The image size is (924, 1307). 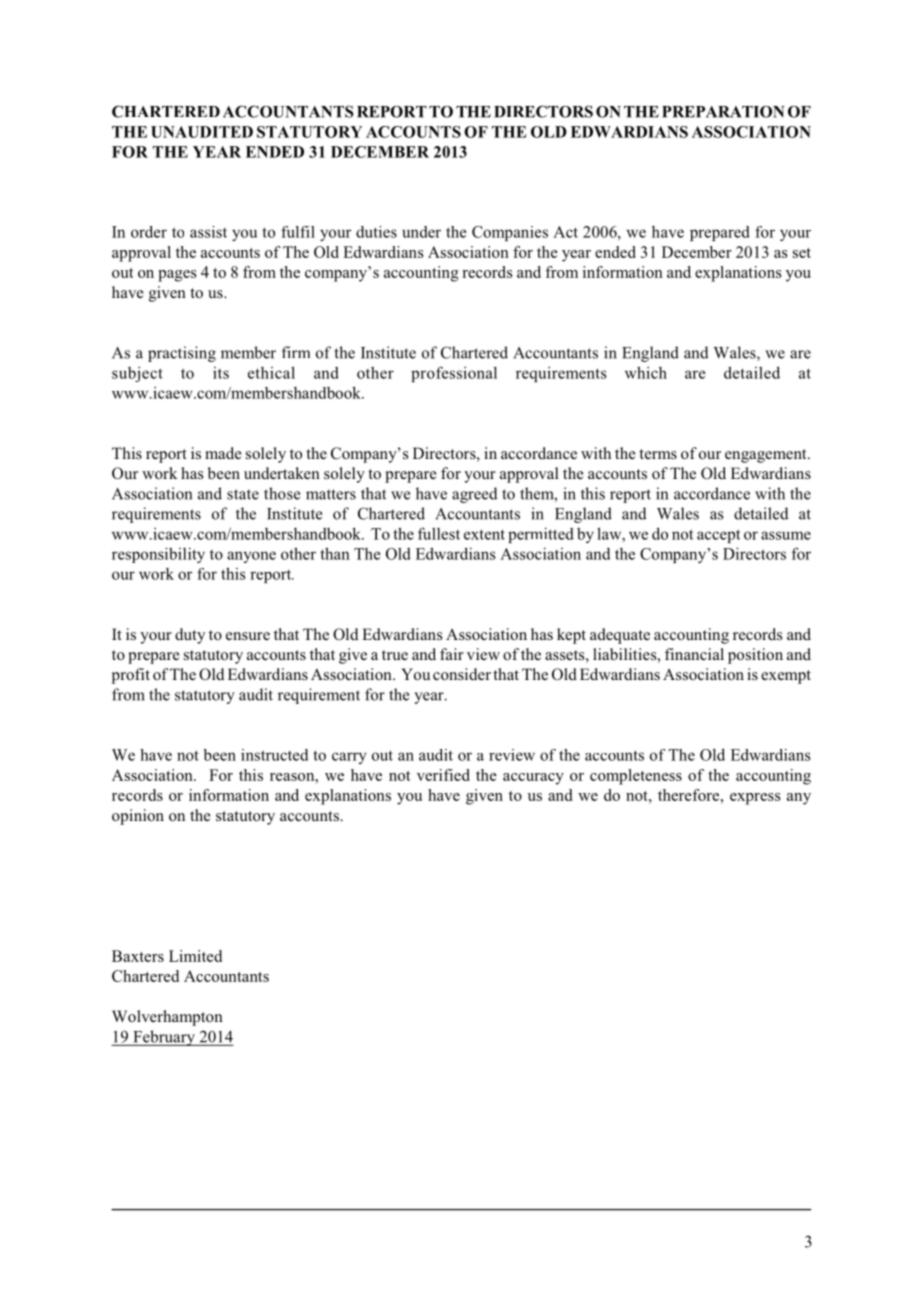 I want to click on Wolverhampton, so click(x=167, y=1018).
